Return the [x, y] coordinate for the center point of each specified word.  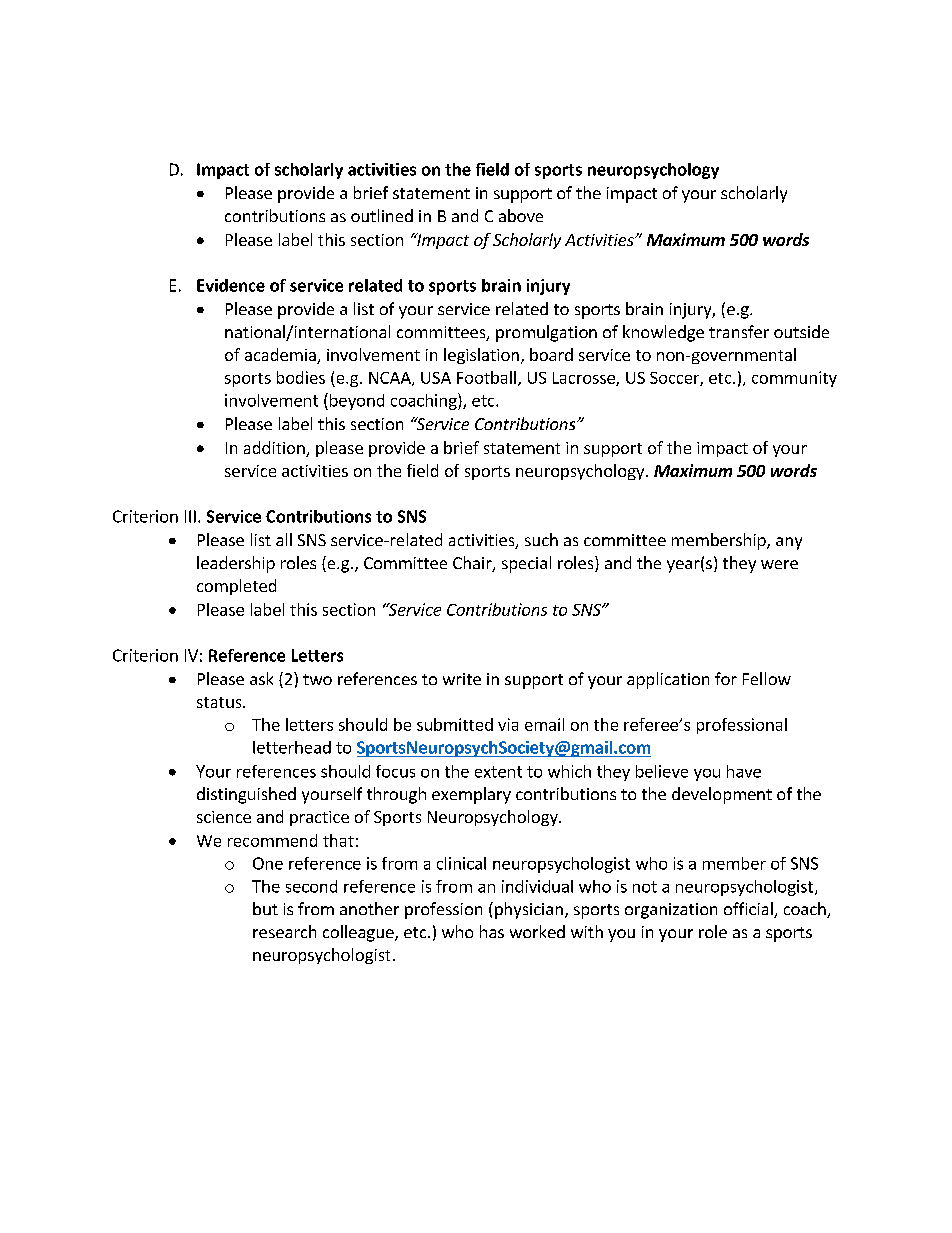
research [284, 931]
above [521, 215]
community [794, 379]
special [526, 564]
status [220, 702]
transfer [739, 331]
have [744, 771]
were [779, 564]
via [508, 724]
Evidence [231, 285]
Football [486, 377]
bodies [301, 377]
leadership [236, 564]
